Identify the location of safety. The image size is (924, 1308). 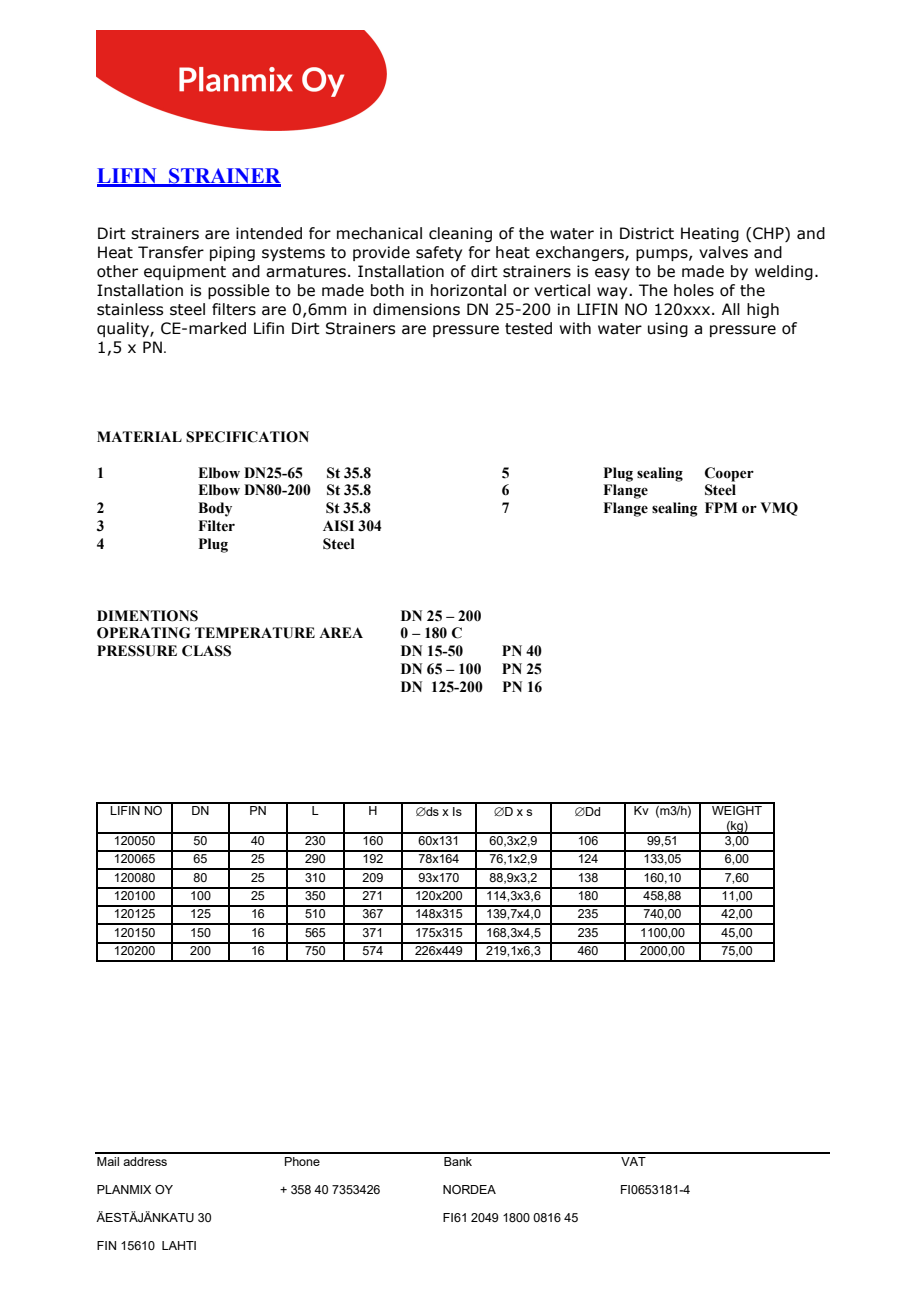
(439, 253).
